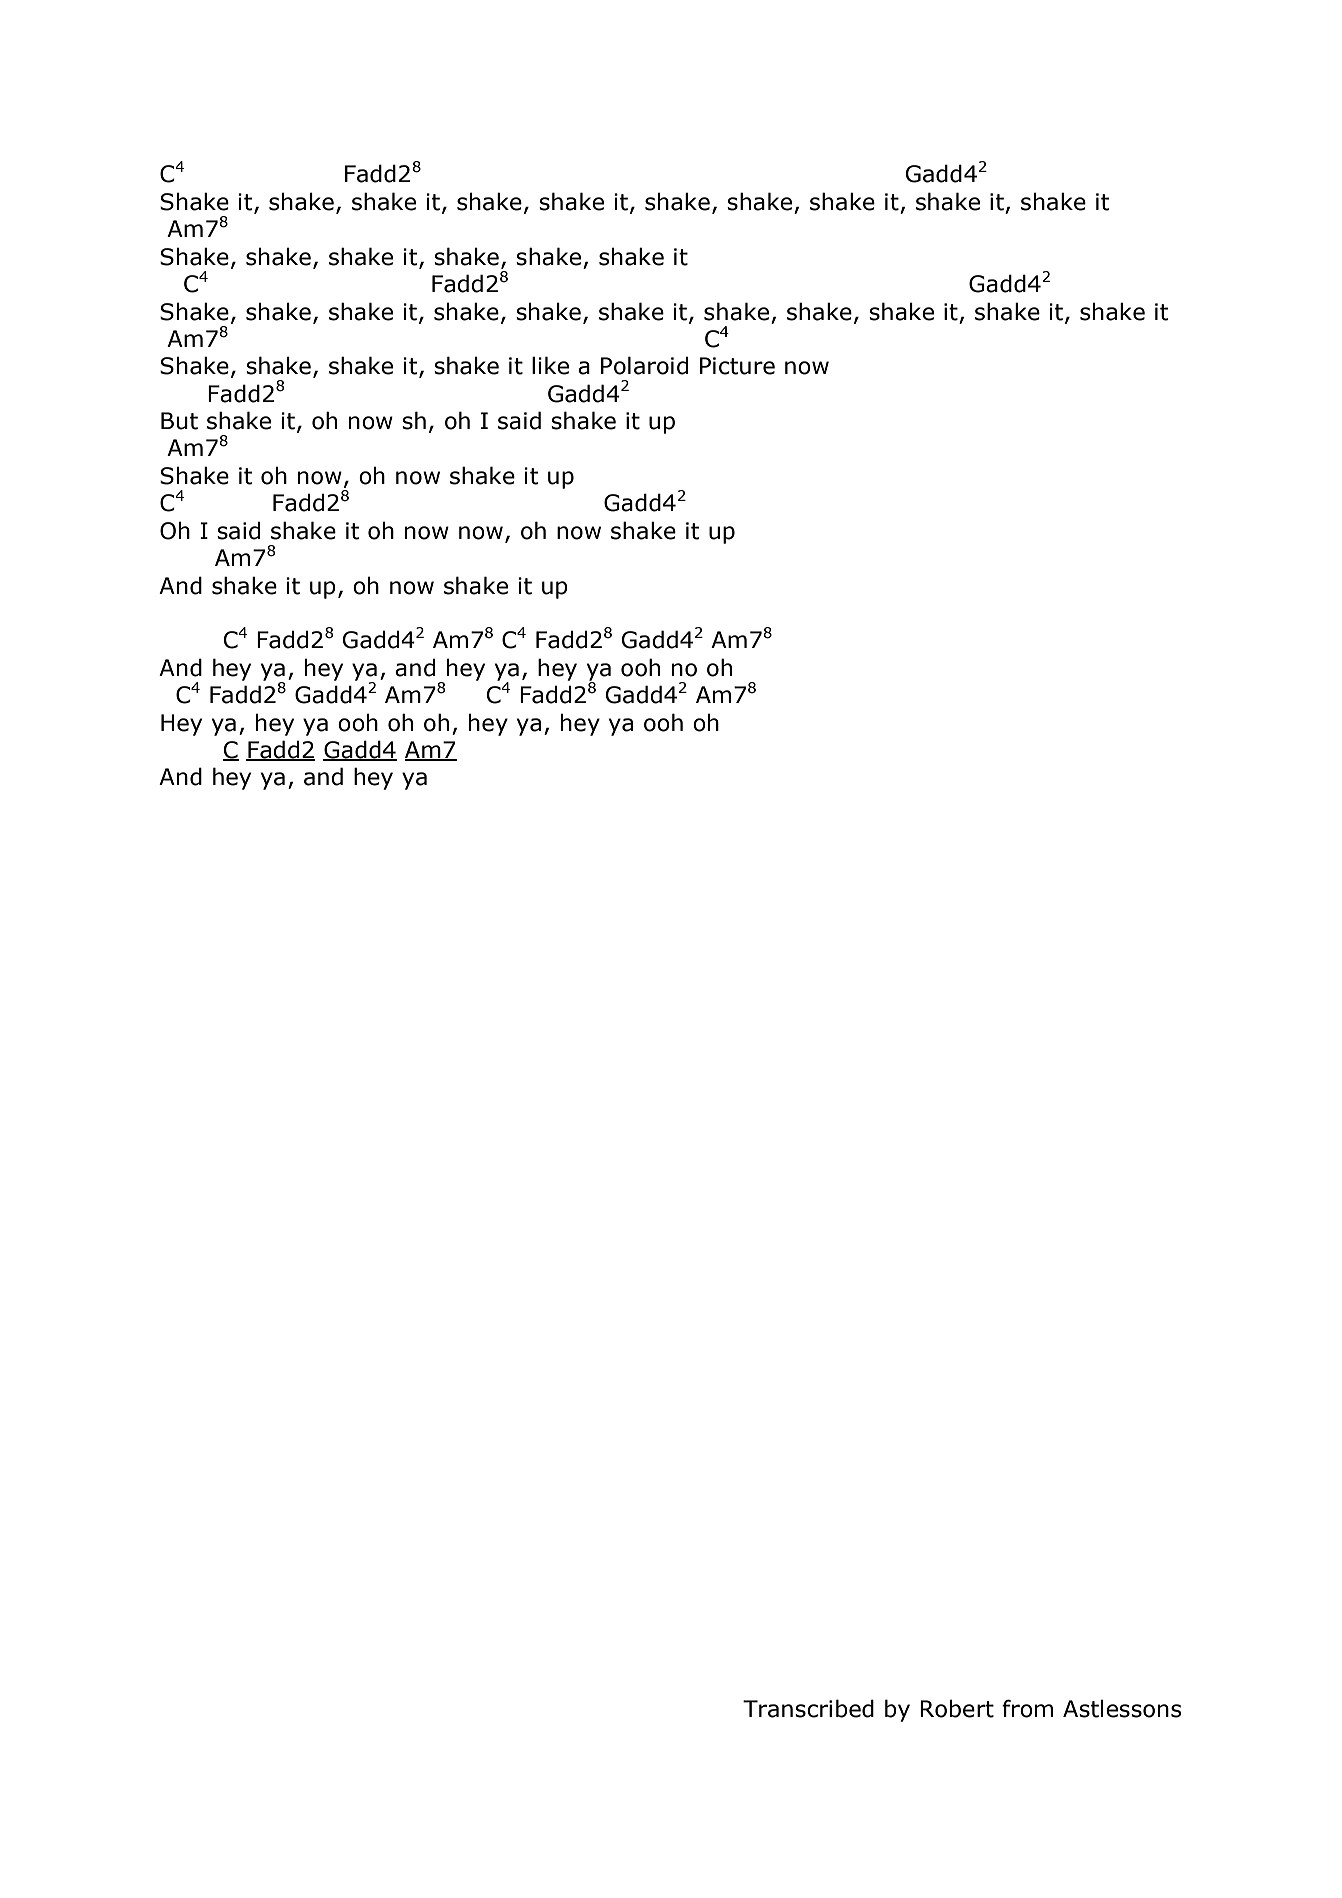 The height and width of the screenshot is (1898, 1342). Describe the element at coordinates (550, 365) in the screenshot. I see `like` at that location.
